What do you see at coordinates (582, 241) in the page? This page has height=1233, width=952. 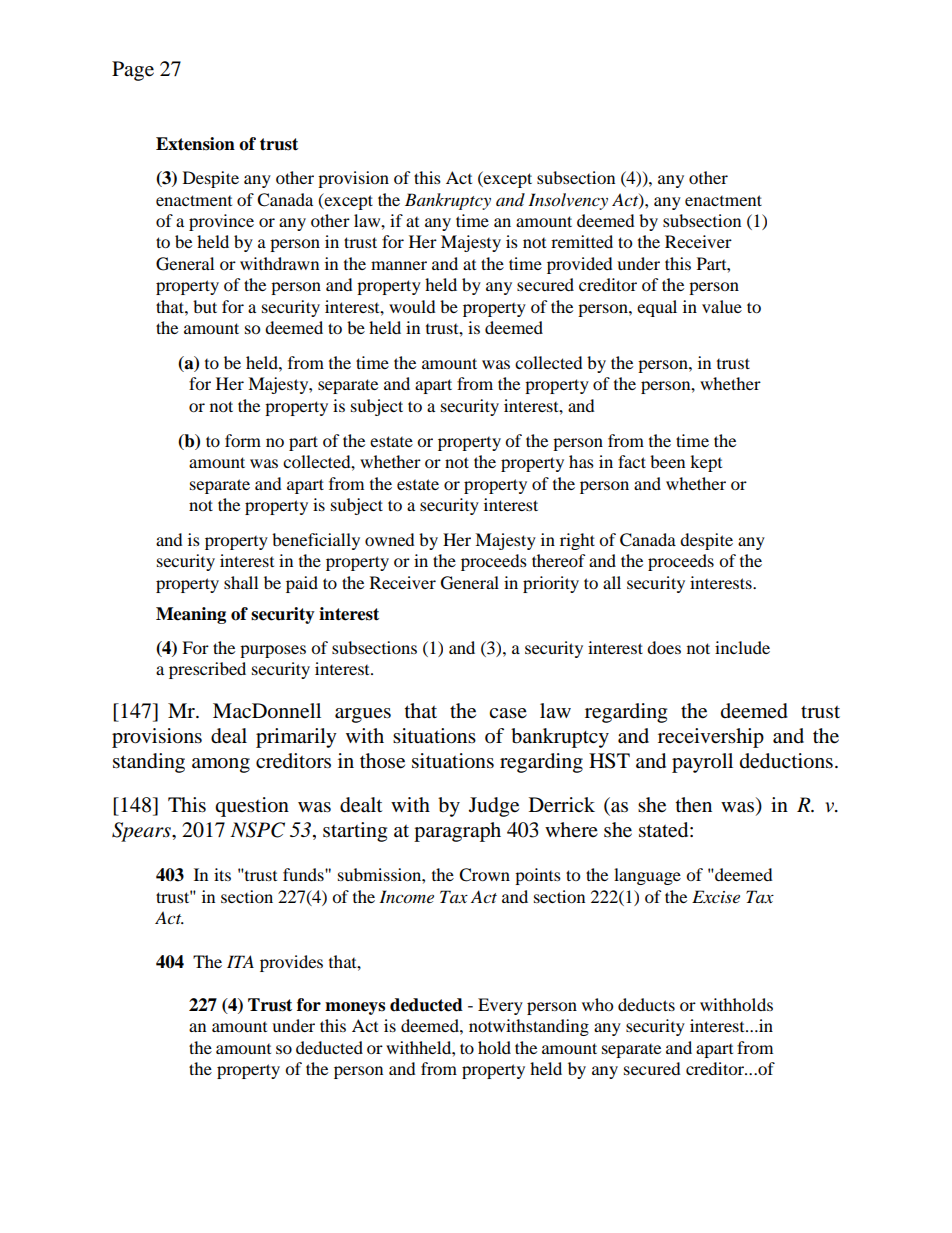 I see `remitted` at bounding box center [582, 241].
